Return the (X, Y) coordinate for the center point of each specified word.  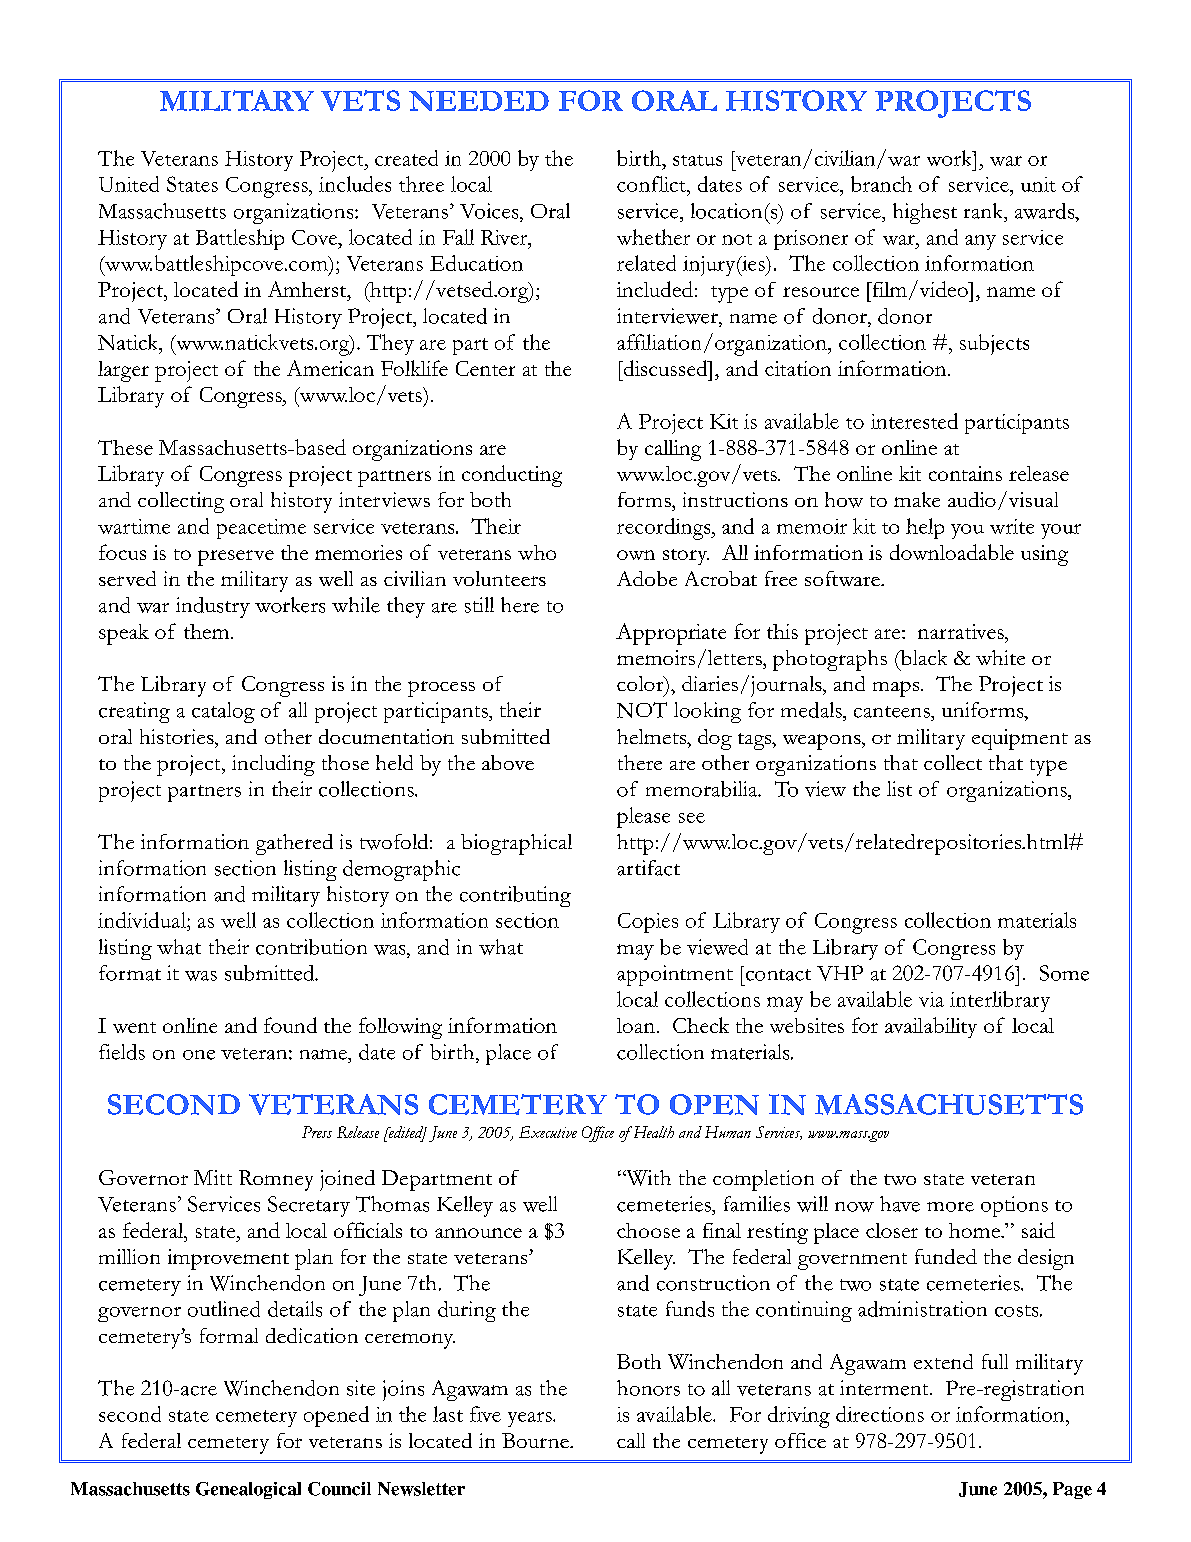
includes (355, 184)
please (643, 817)
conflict (652, 184)
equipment (1020, 739)
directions (880, 1414)
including (273, 765)
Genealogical (248, 1490)
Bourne (536, 1440)
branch (881, 184)
